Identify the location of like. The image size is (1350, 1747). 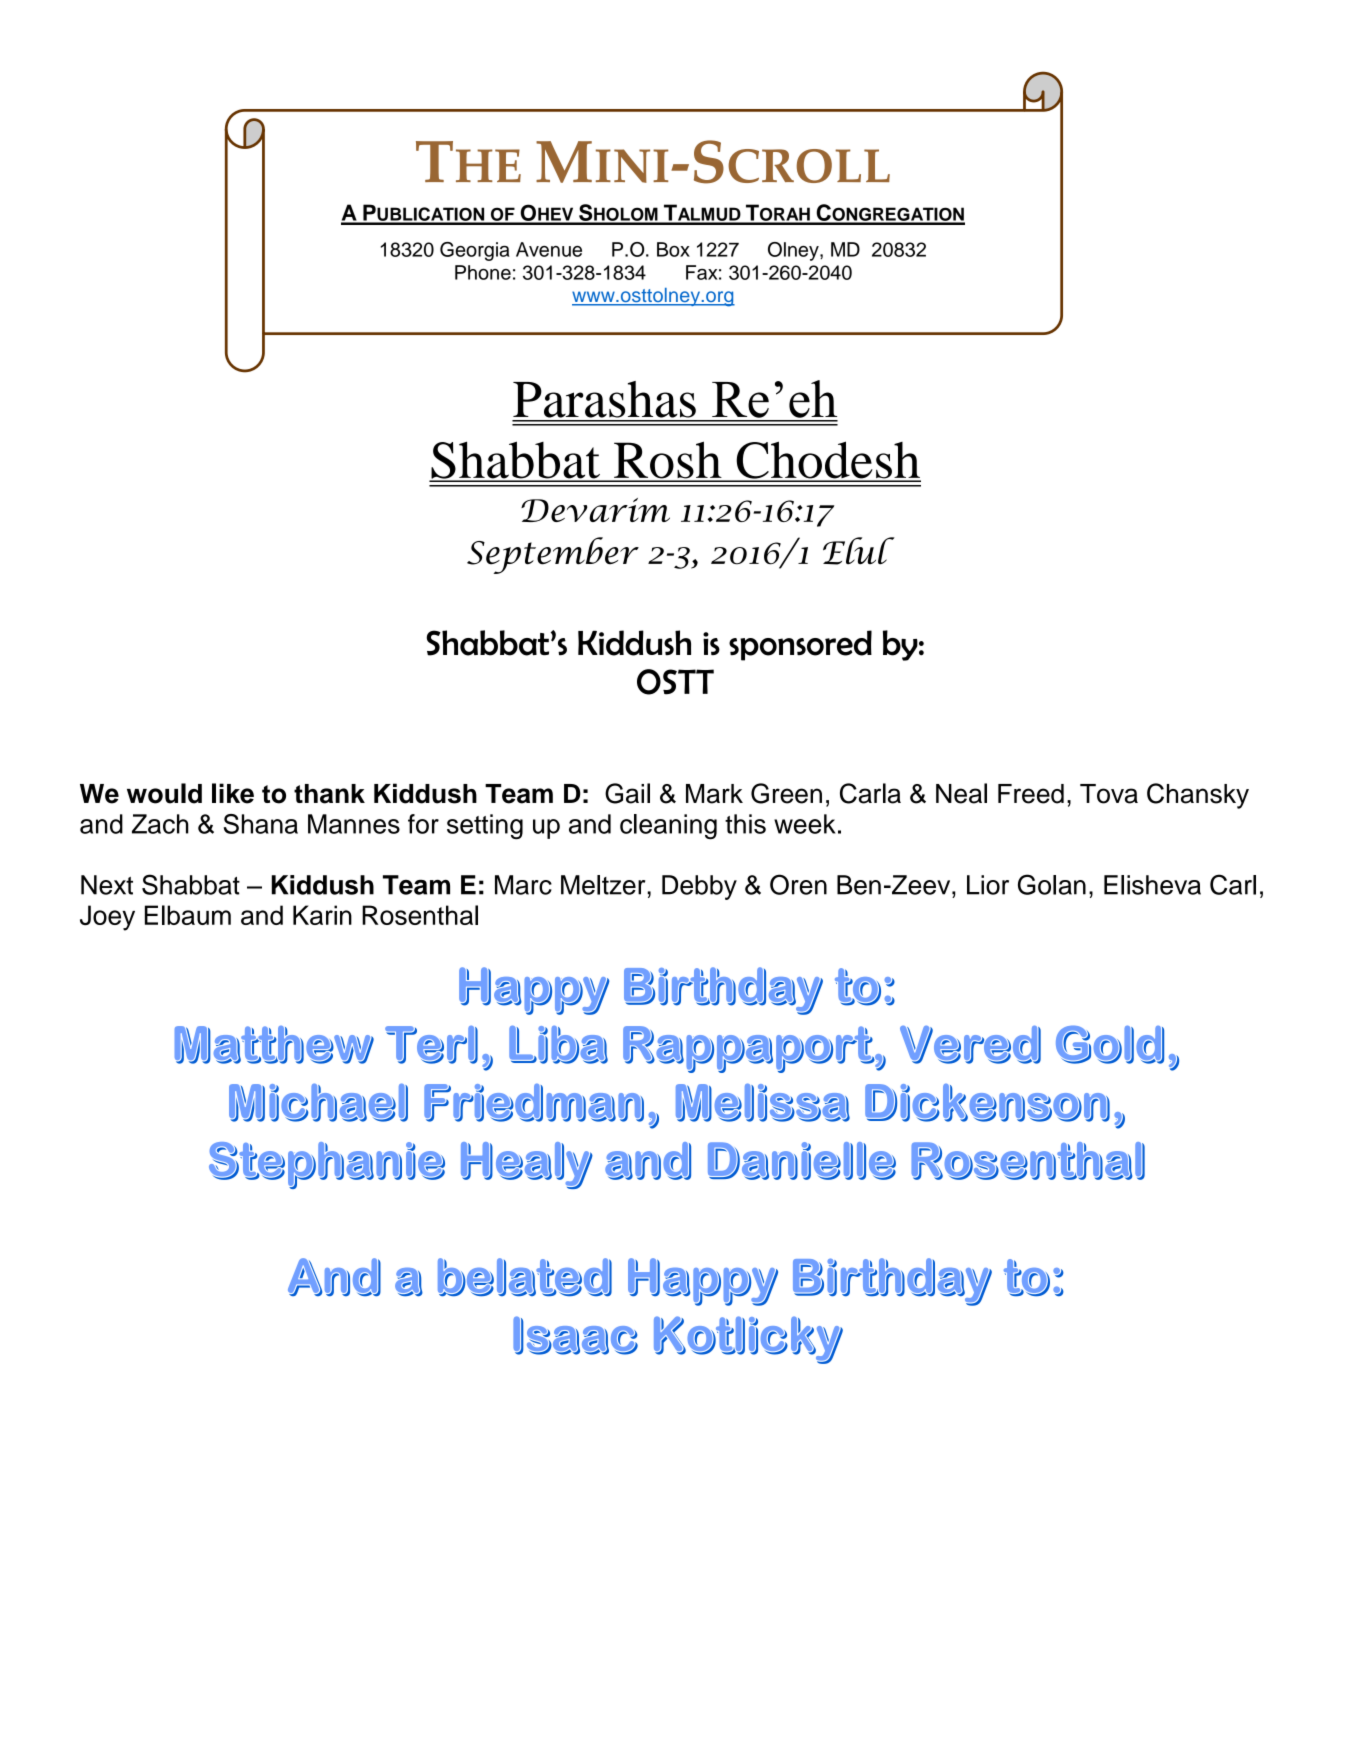
(233, 793).
